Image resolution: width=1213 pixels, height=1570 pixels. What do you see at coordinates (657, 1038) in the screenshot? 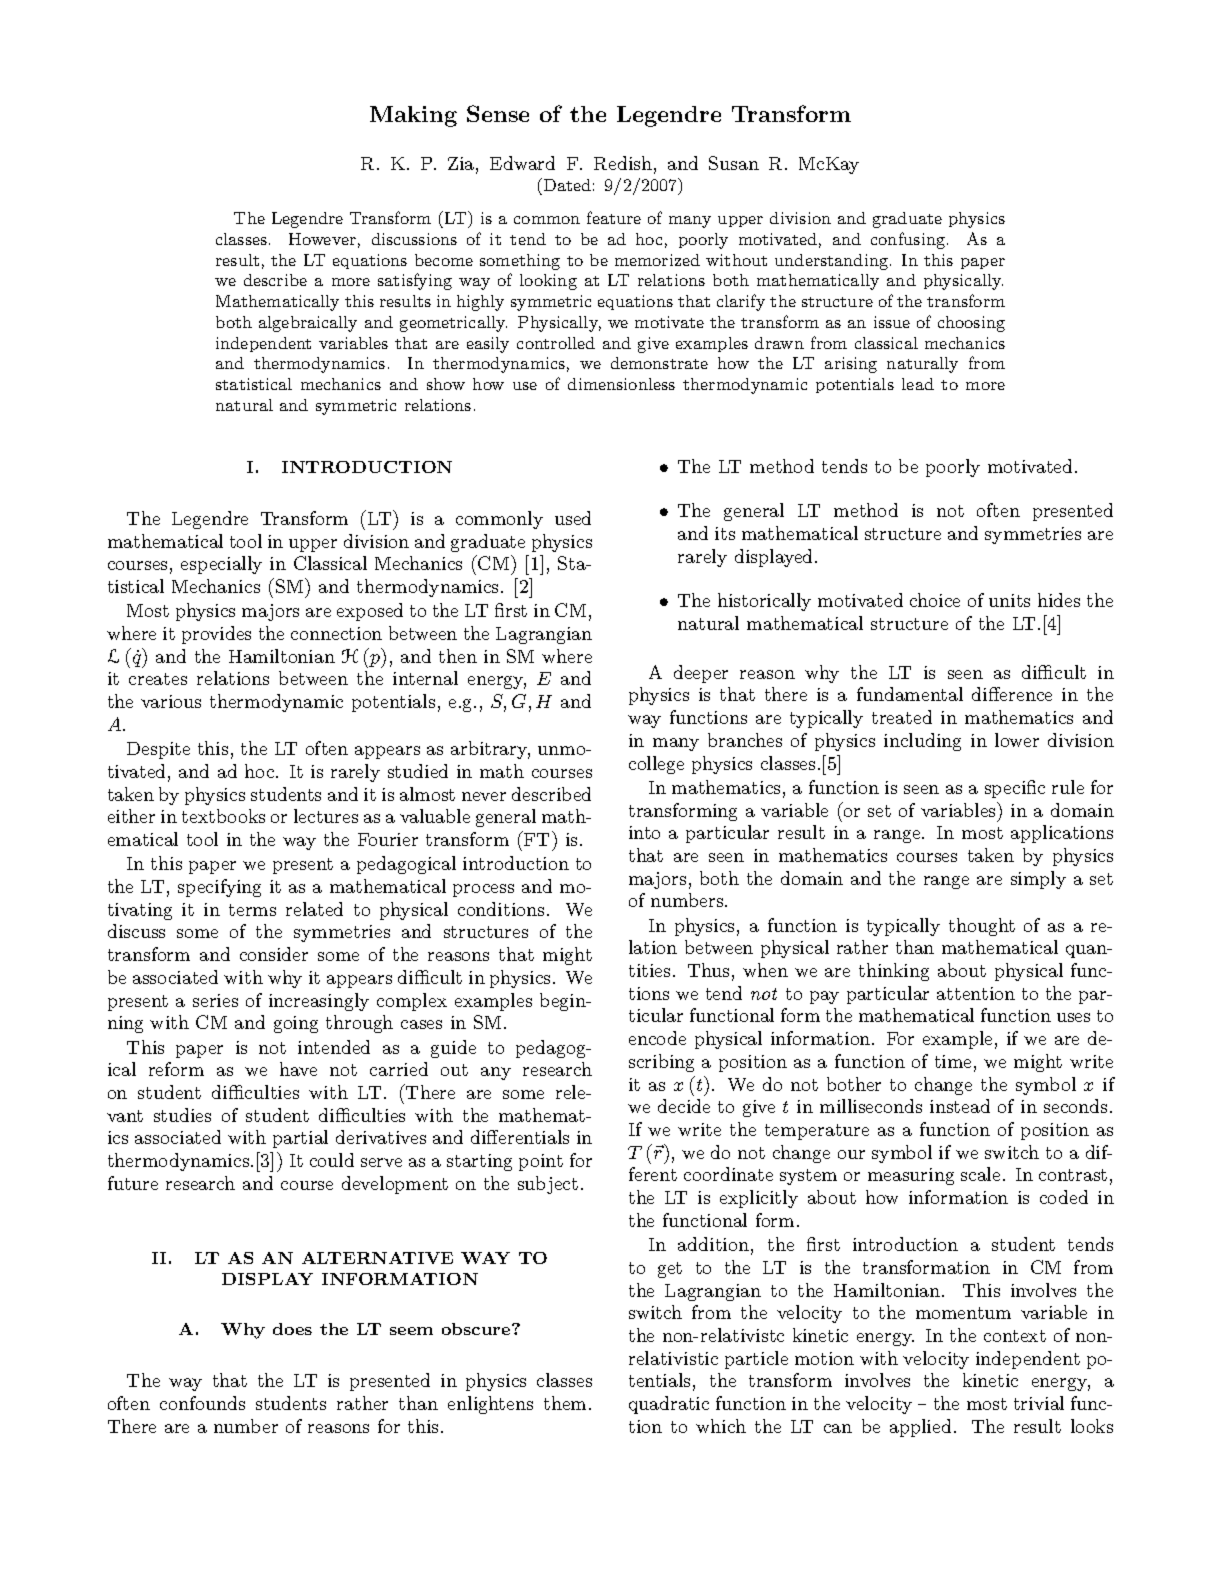
I see `encode` at bounding box center [657, 1038].
